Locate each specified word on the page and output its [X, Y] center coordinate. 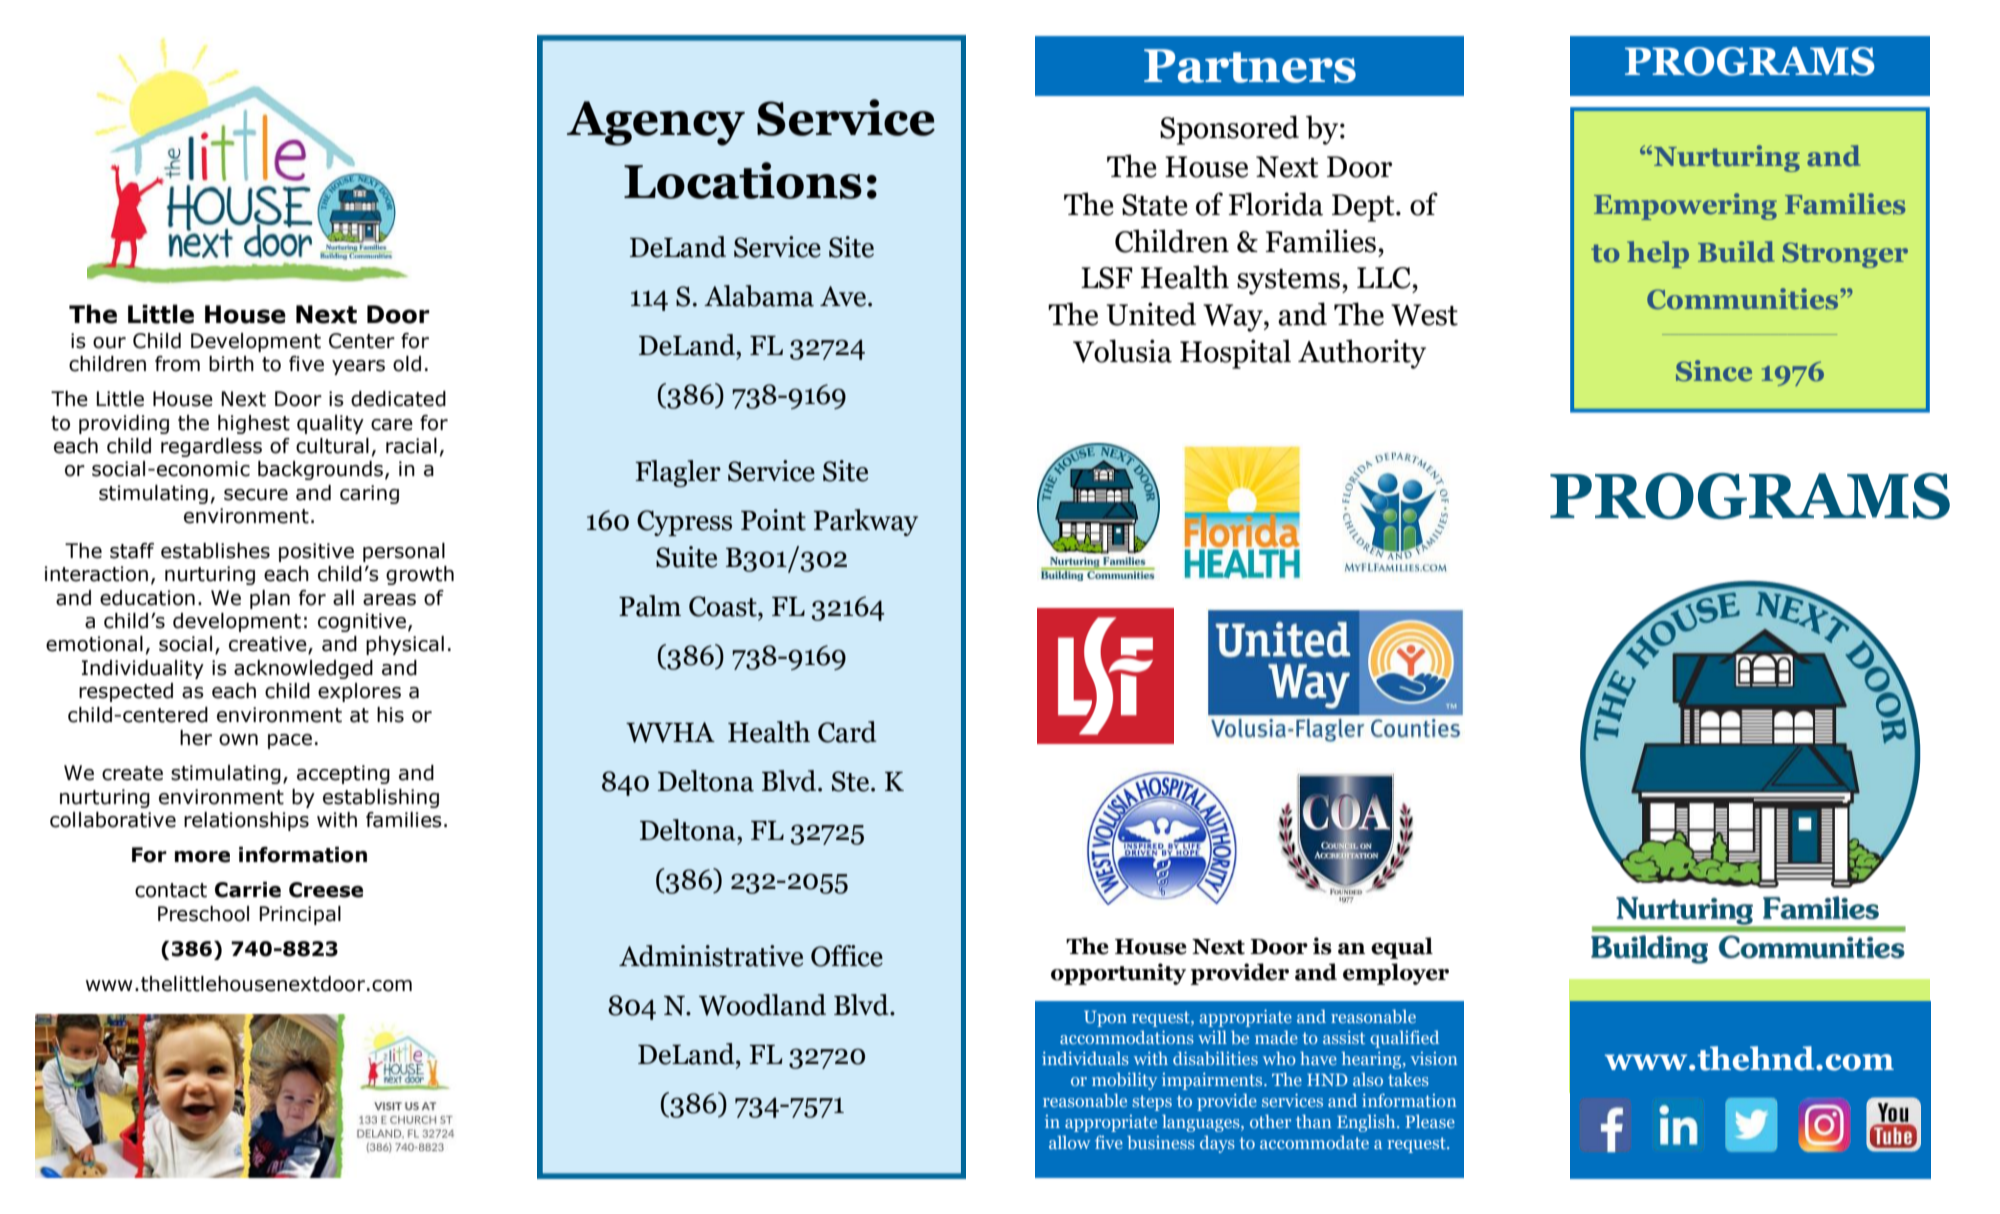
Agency [656, 123]
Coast [724, 606]
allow [1069, 1142]
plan [270, 599]
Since [1714, 371]
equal [1402, 948]
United [1151, 314]
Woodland [762, 1005]
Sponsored [1229, 130]
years [358, 367]
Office [847, 956]
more [202, 857]
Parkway [866, 522]
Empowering [1685, 206]
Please [1430, 1121]
